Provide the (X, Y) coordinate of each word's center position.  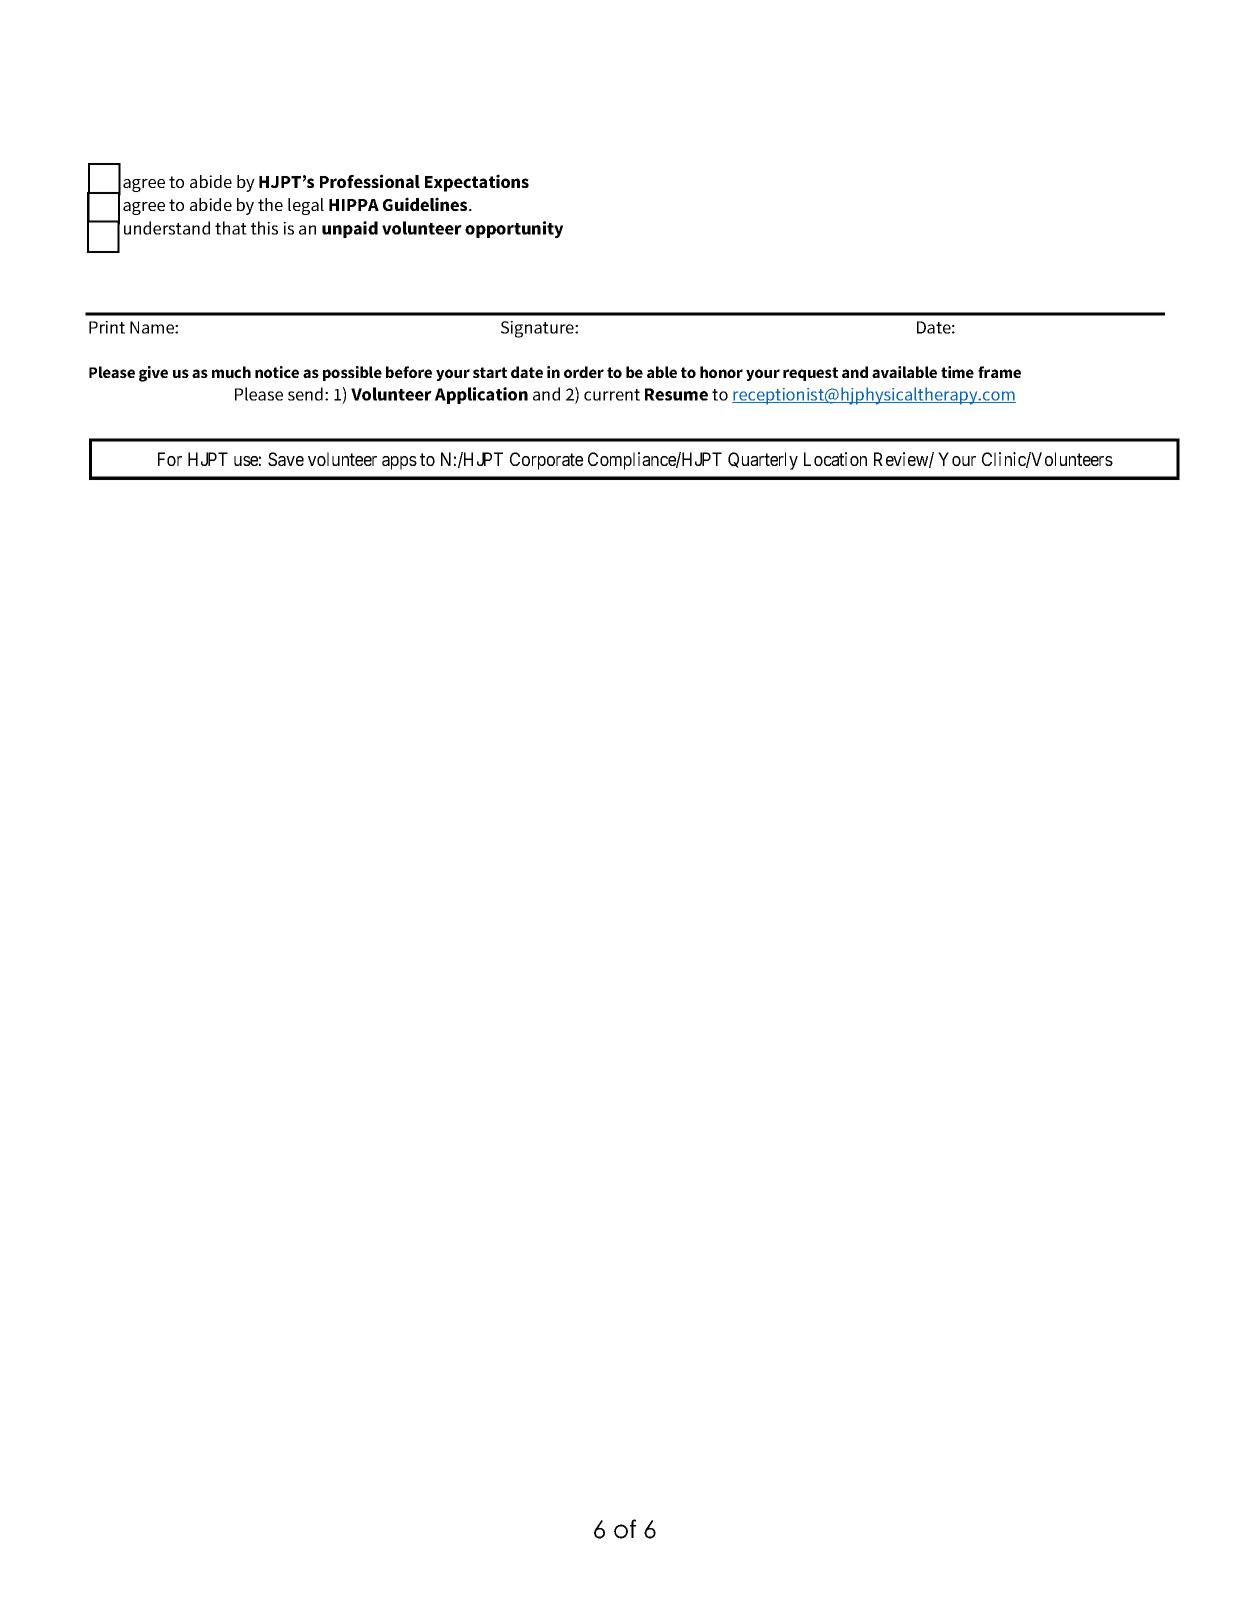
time (957, 372)
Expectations (477, 183)
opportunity (514, 229)
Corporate (546, 461)
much (231, 372)
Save (286, 459)
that (231, 228)
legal (306, 206)
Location (835, 459)
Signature (538, 329)
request (810, 374)
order (584, 372)
